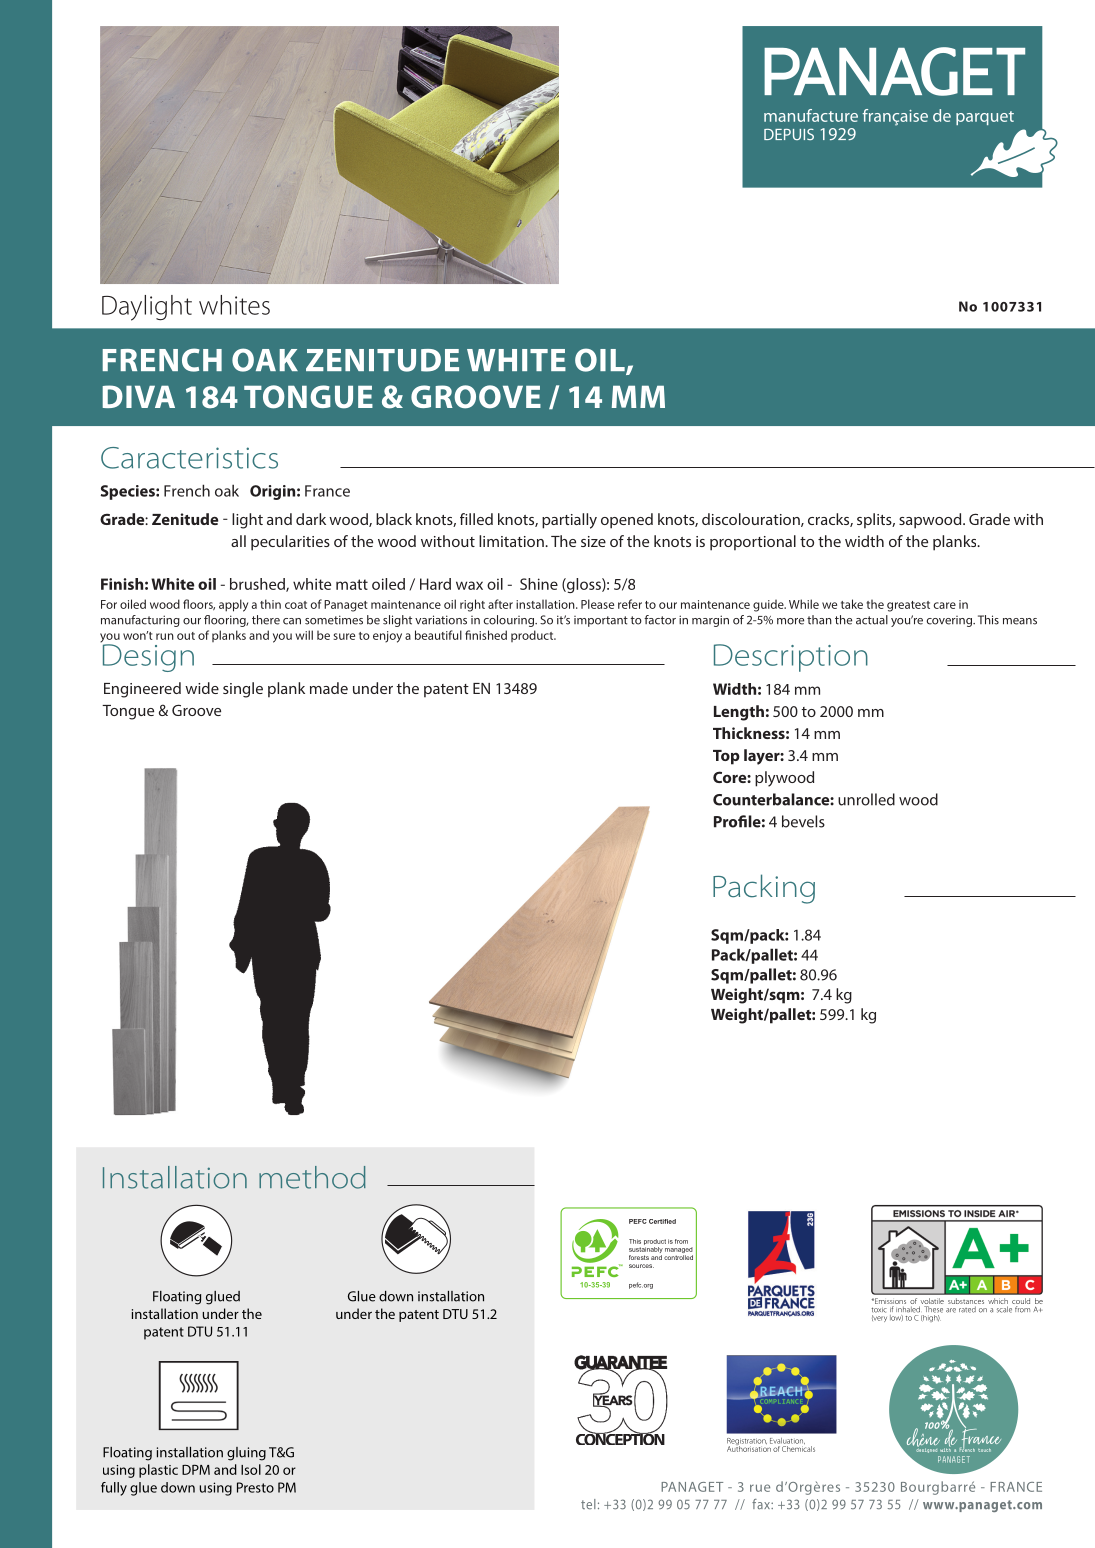  I want to click on proportional, so click(753, 543).
